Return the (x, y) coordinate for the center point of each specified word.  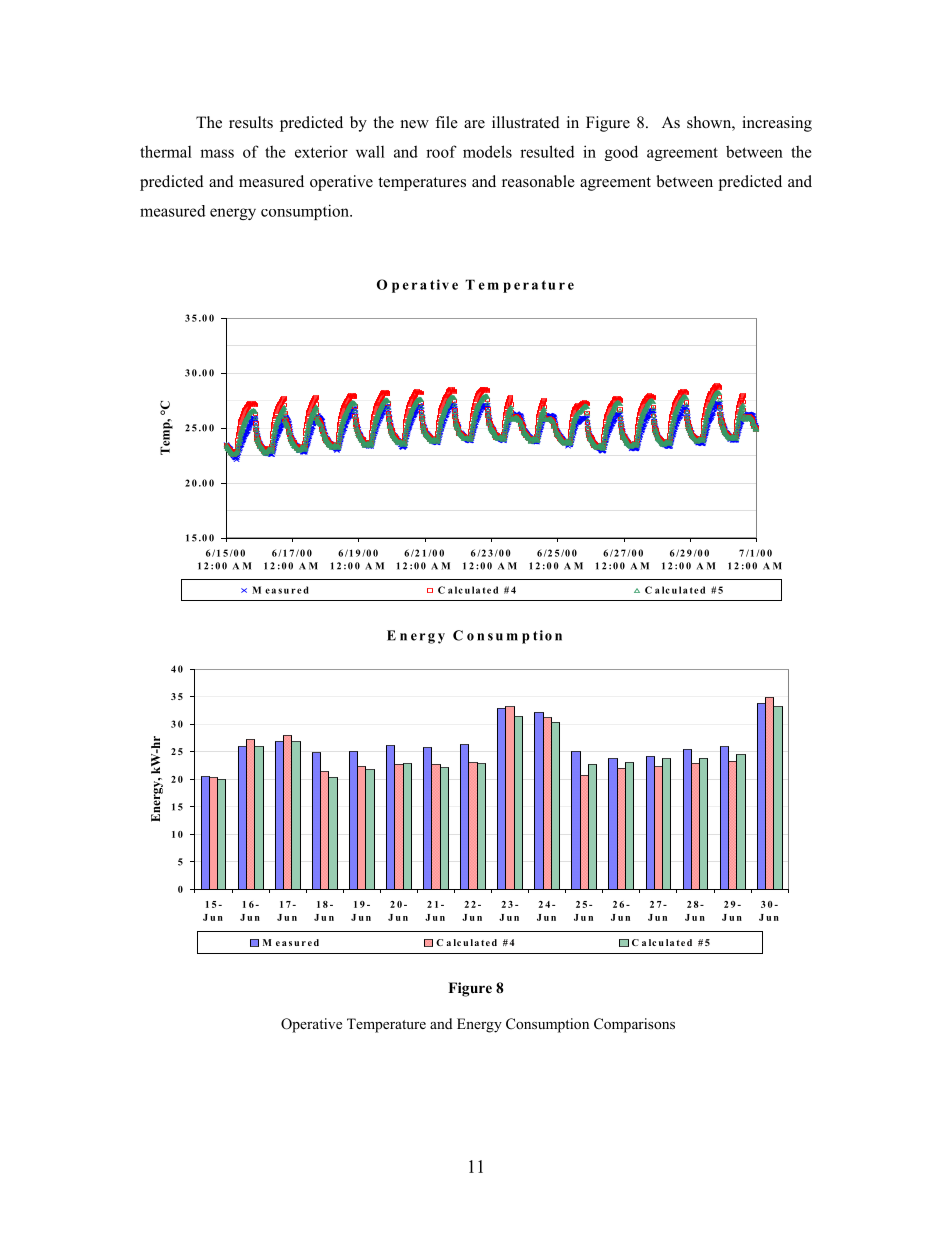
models (487, 151)
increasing (777, 124)
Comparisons (634, 1025)
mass (217, 153)
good (621, 153)
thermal (166, 151)
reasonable (538, 181)
